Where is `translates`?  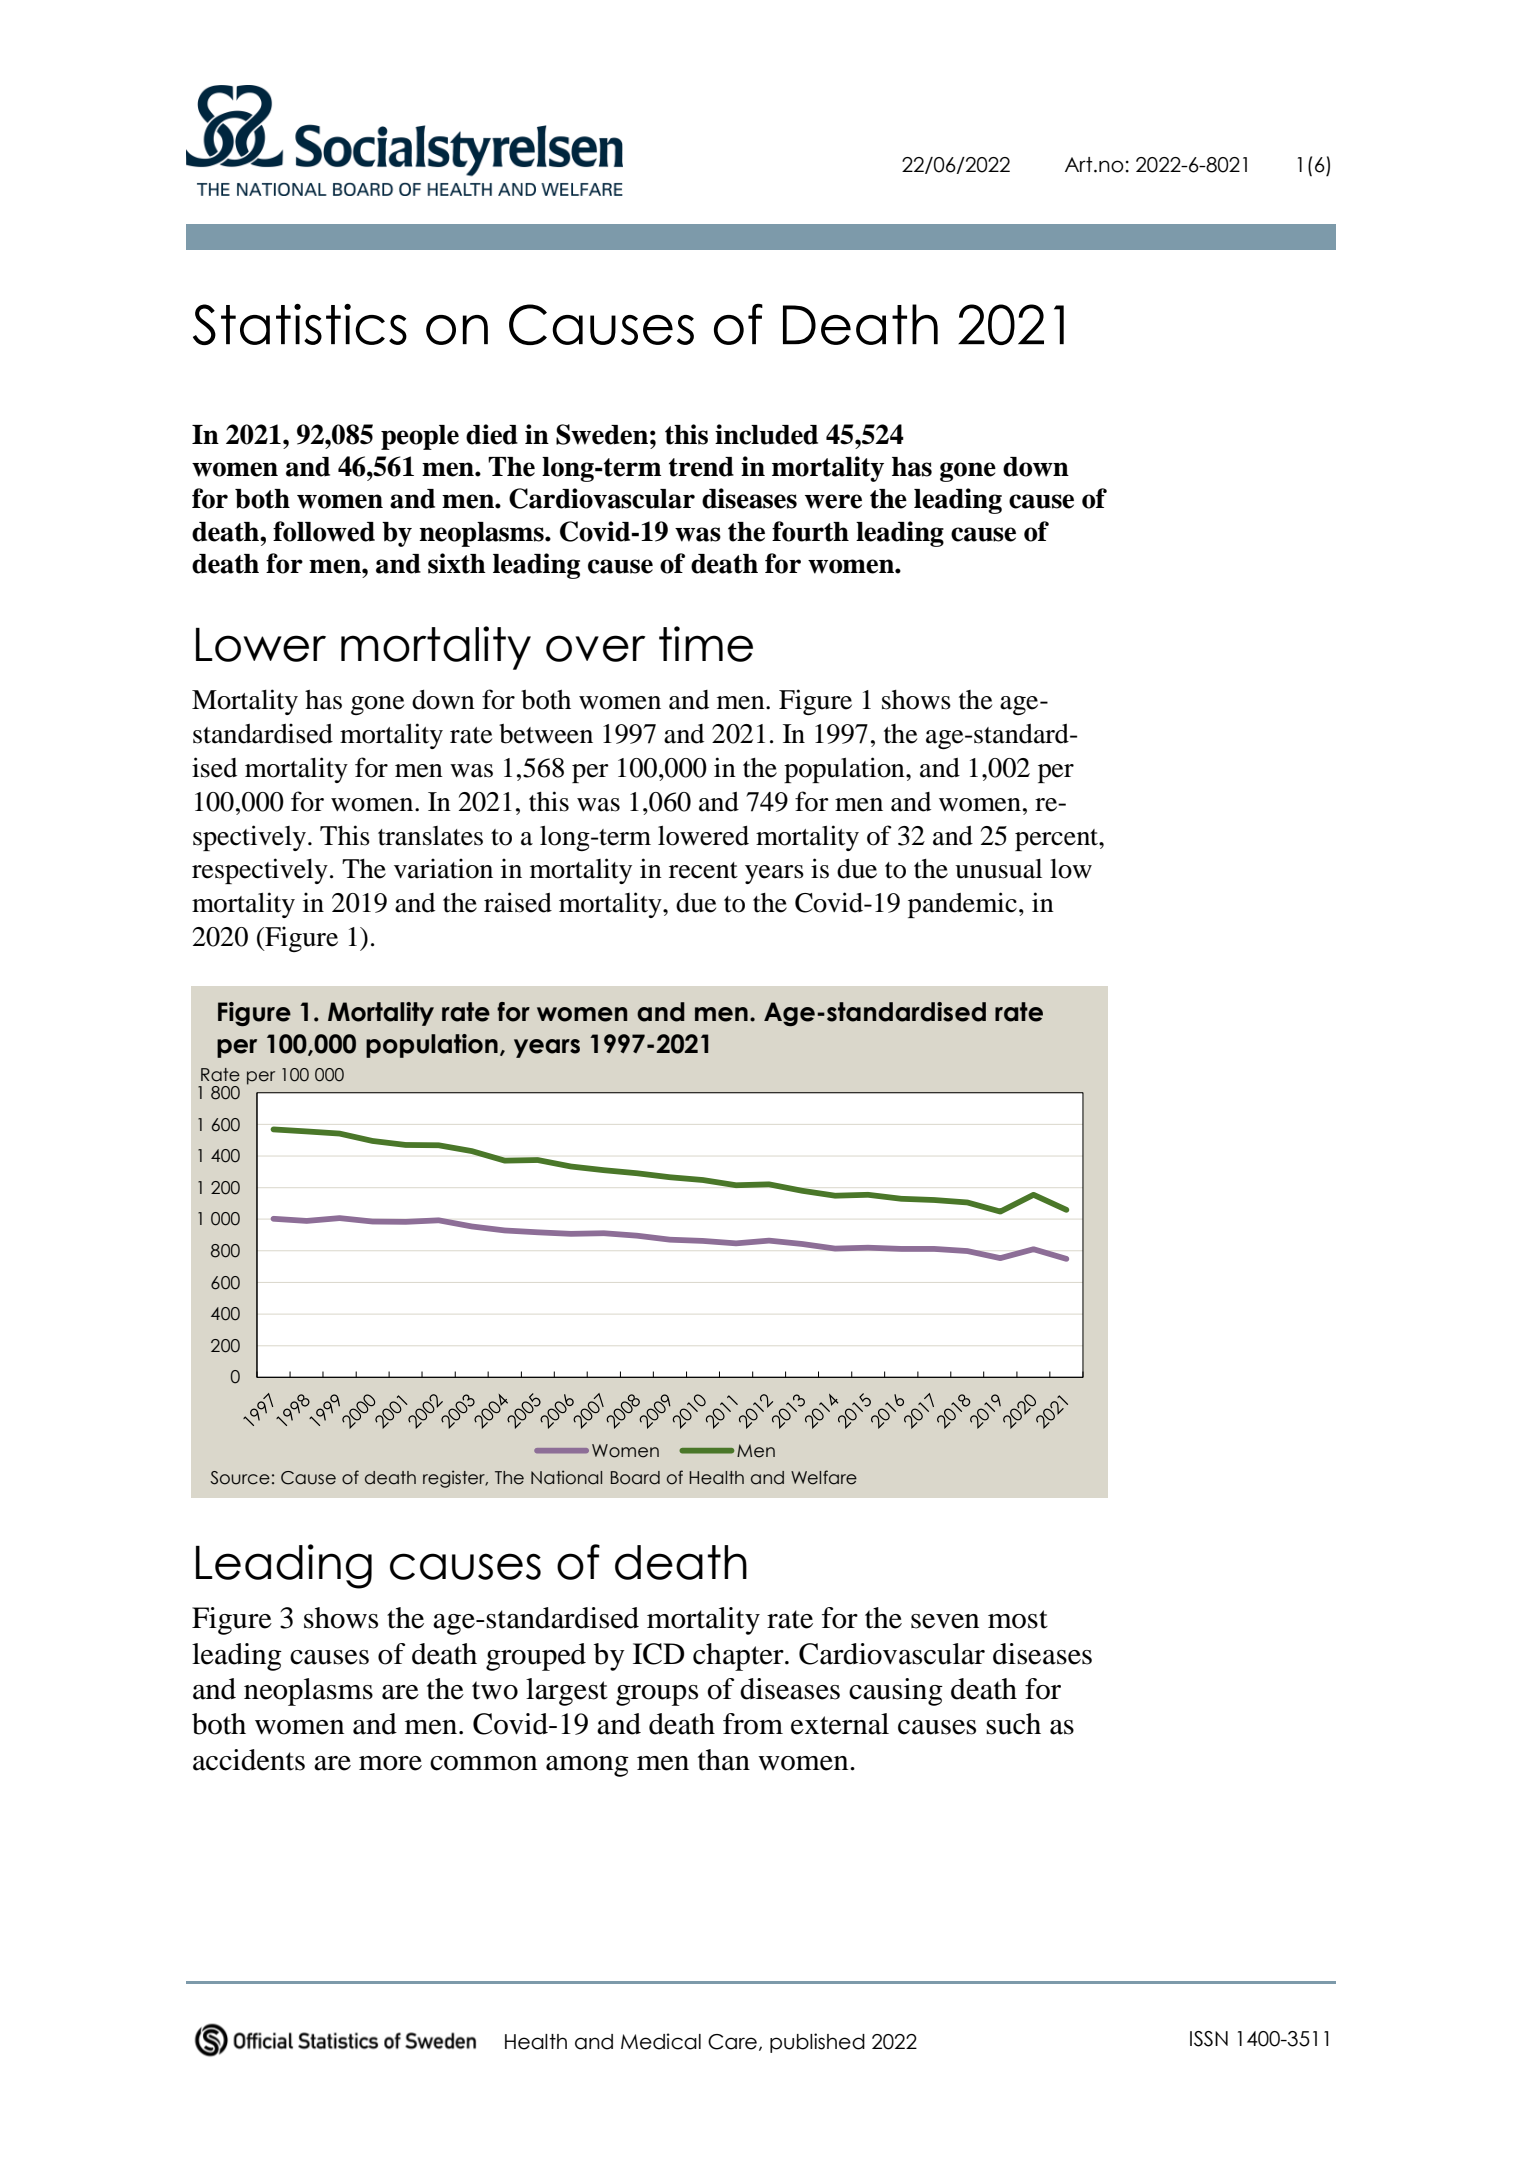 translates is located at coordinates (430, 836).
